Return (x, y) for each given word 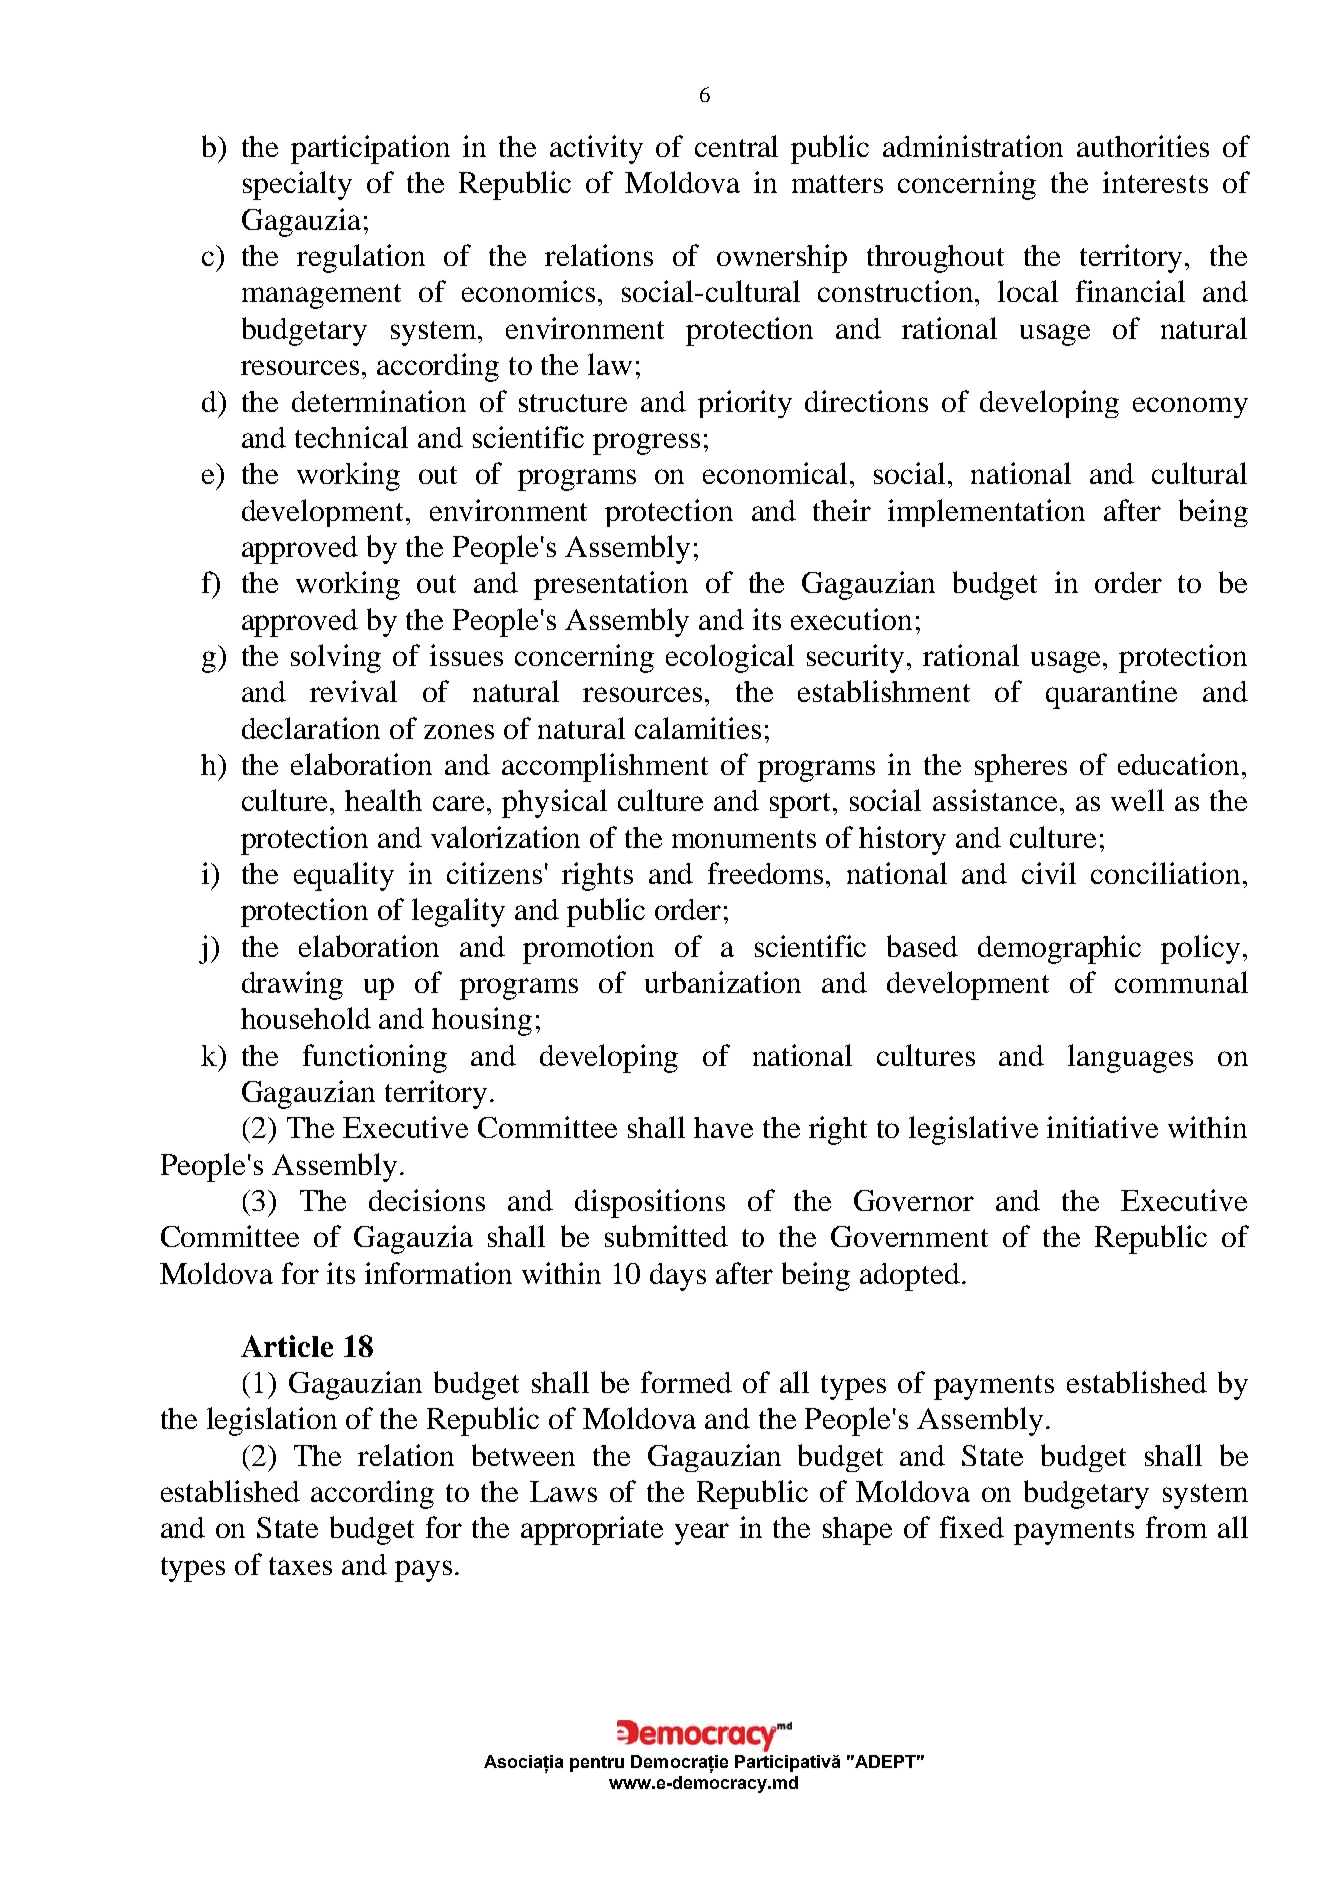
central (736, 146)
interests (1155, 182)
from (1176, 1527)
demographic (1059, 949)
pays (423, 1571)
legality (458, 912)
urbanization (723, 982)
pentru (597, 1764)
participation (370, 149)
